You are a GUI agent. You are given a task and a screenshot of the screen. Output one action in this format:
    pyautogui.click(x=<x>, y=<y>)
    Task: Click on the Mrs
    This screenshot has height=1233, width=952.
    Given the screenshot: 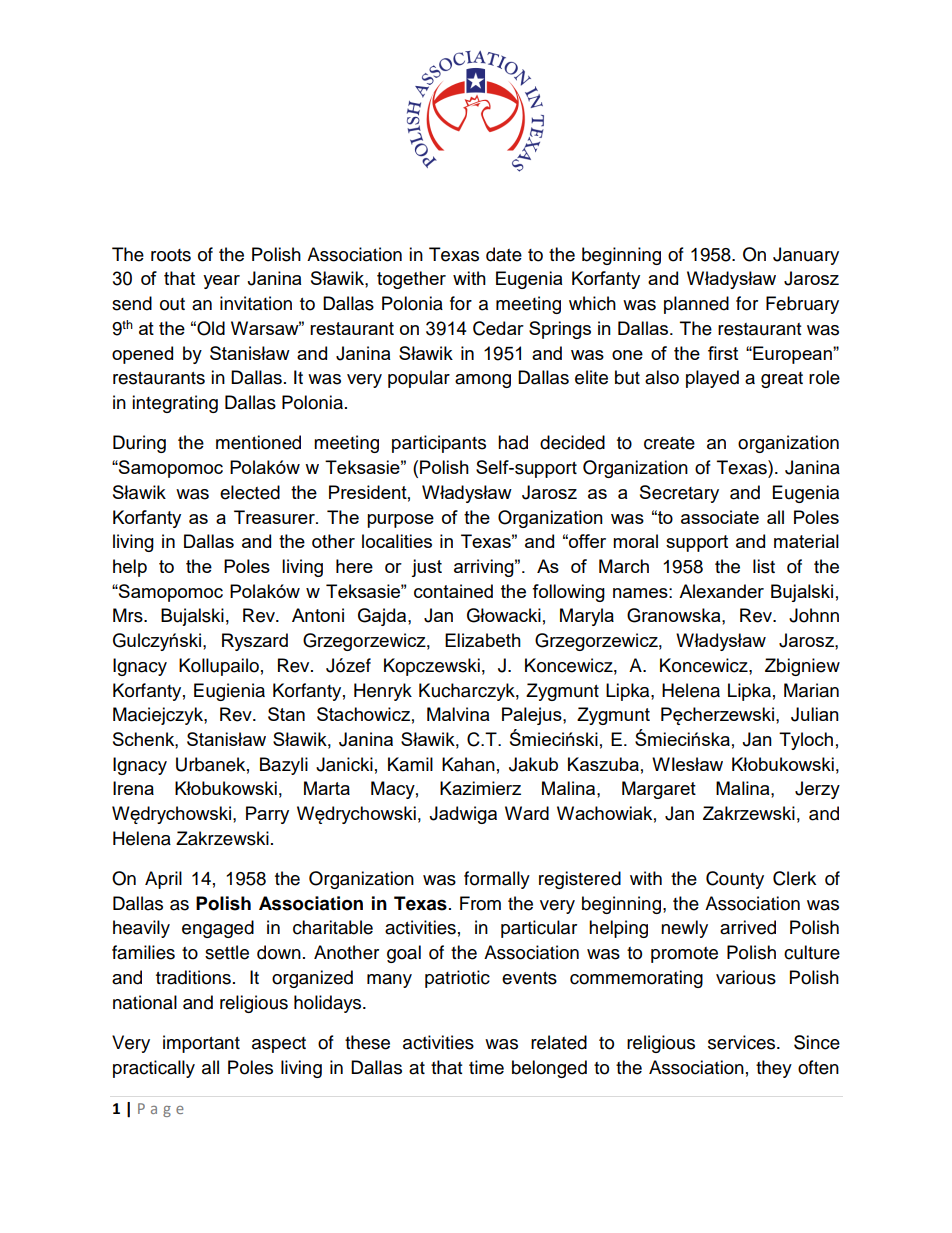 What is the action you would take?
    pyautogui.click(x=129, y=615)
